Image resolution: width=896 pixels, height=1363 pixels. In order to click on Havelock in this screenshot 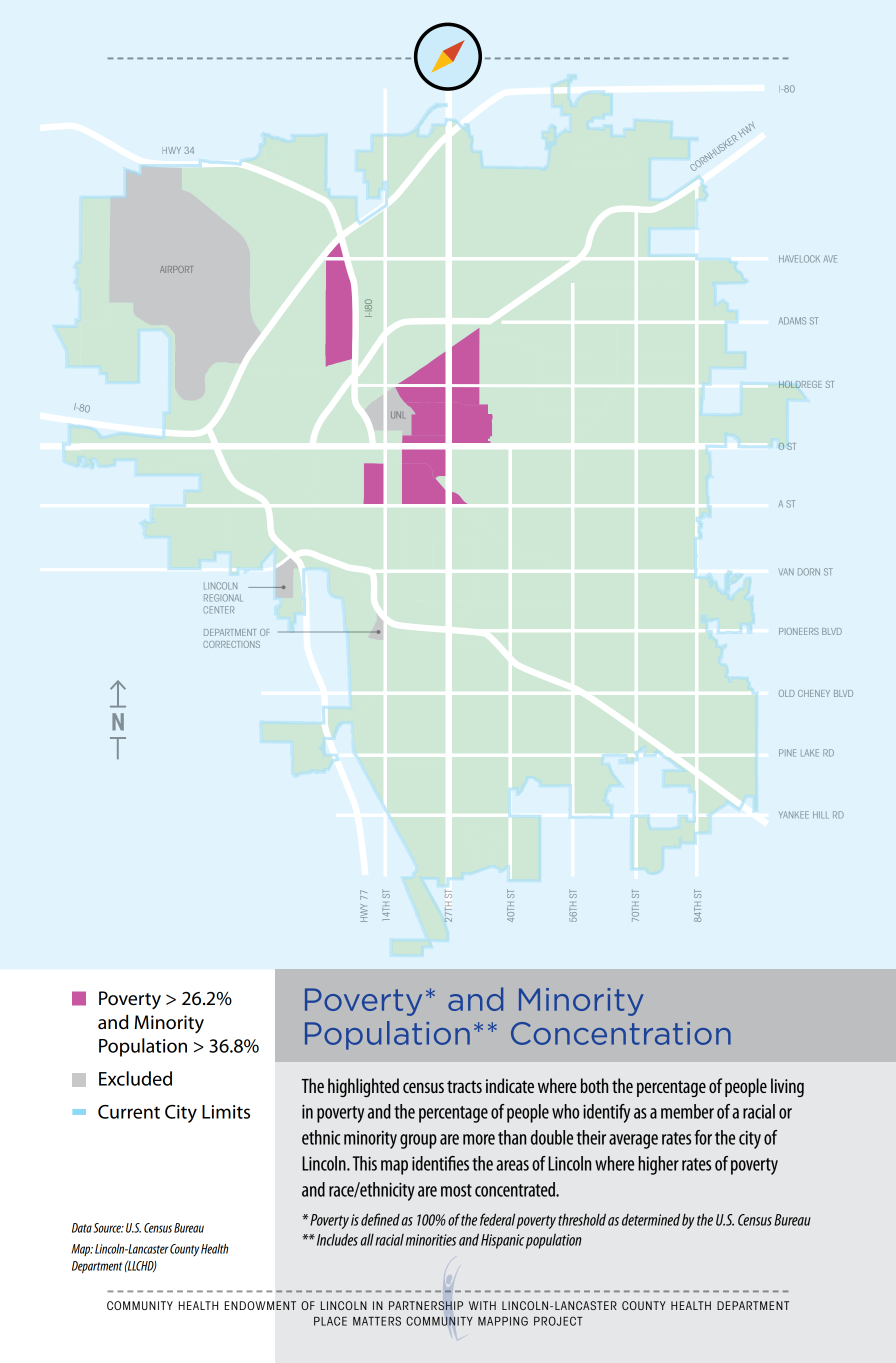, I will do `click(799, 259)`.
